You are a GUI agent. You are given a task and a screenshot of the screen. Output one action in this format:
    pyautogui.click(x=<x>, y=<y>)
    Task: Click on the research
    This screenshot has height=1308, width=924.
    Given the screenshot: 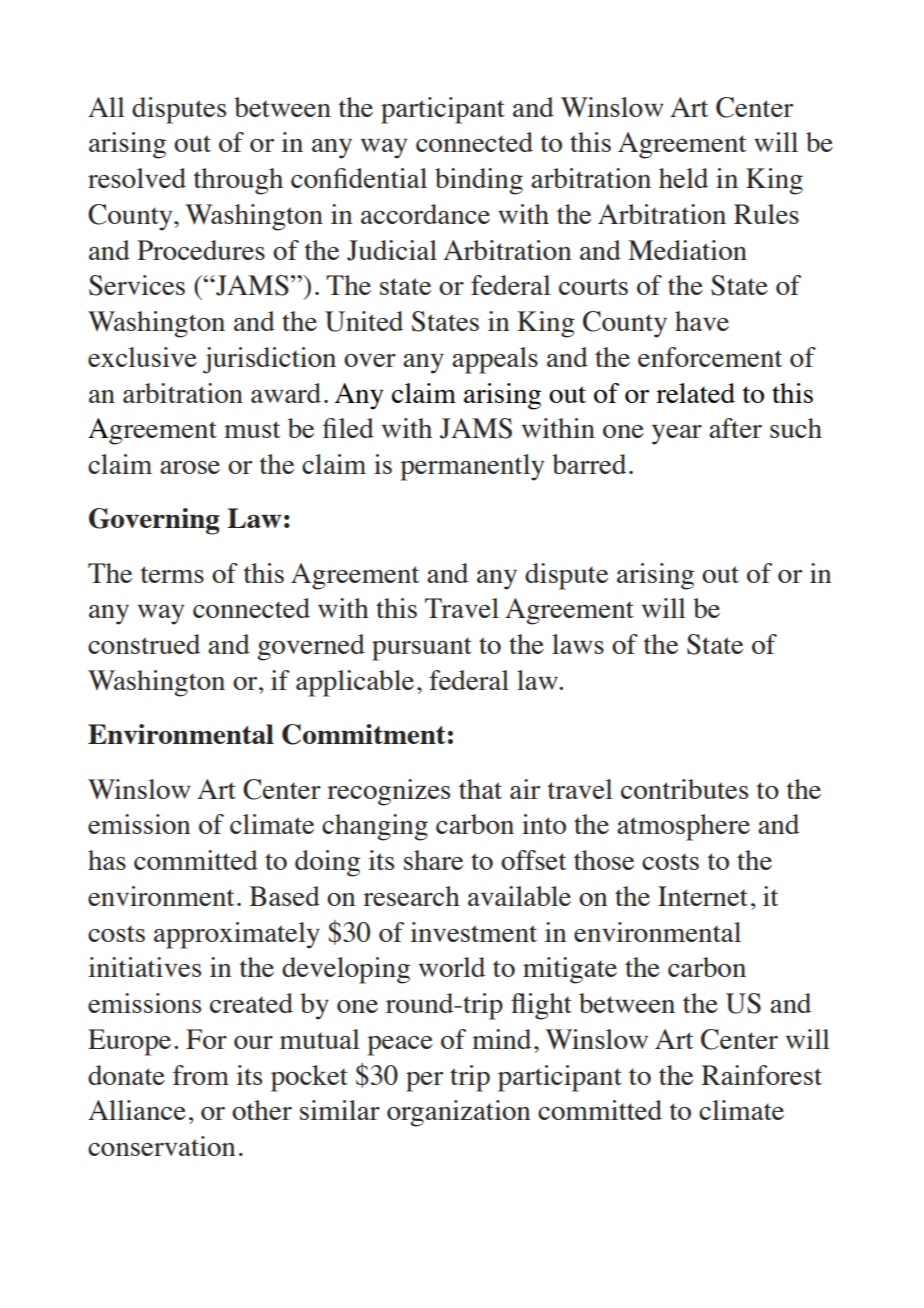 What is the action you would take?
    pyautogui.click(x=411, y=896)
